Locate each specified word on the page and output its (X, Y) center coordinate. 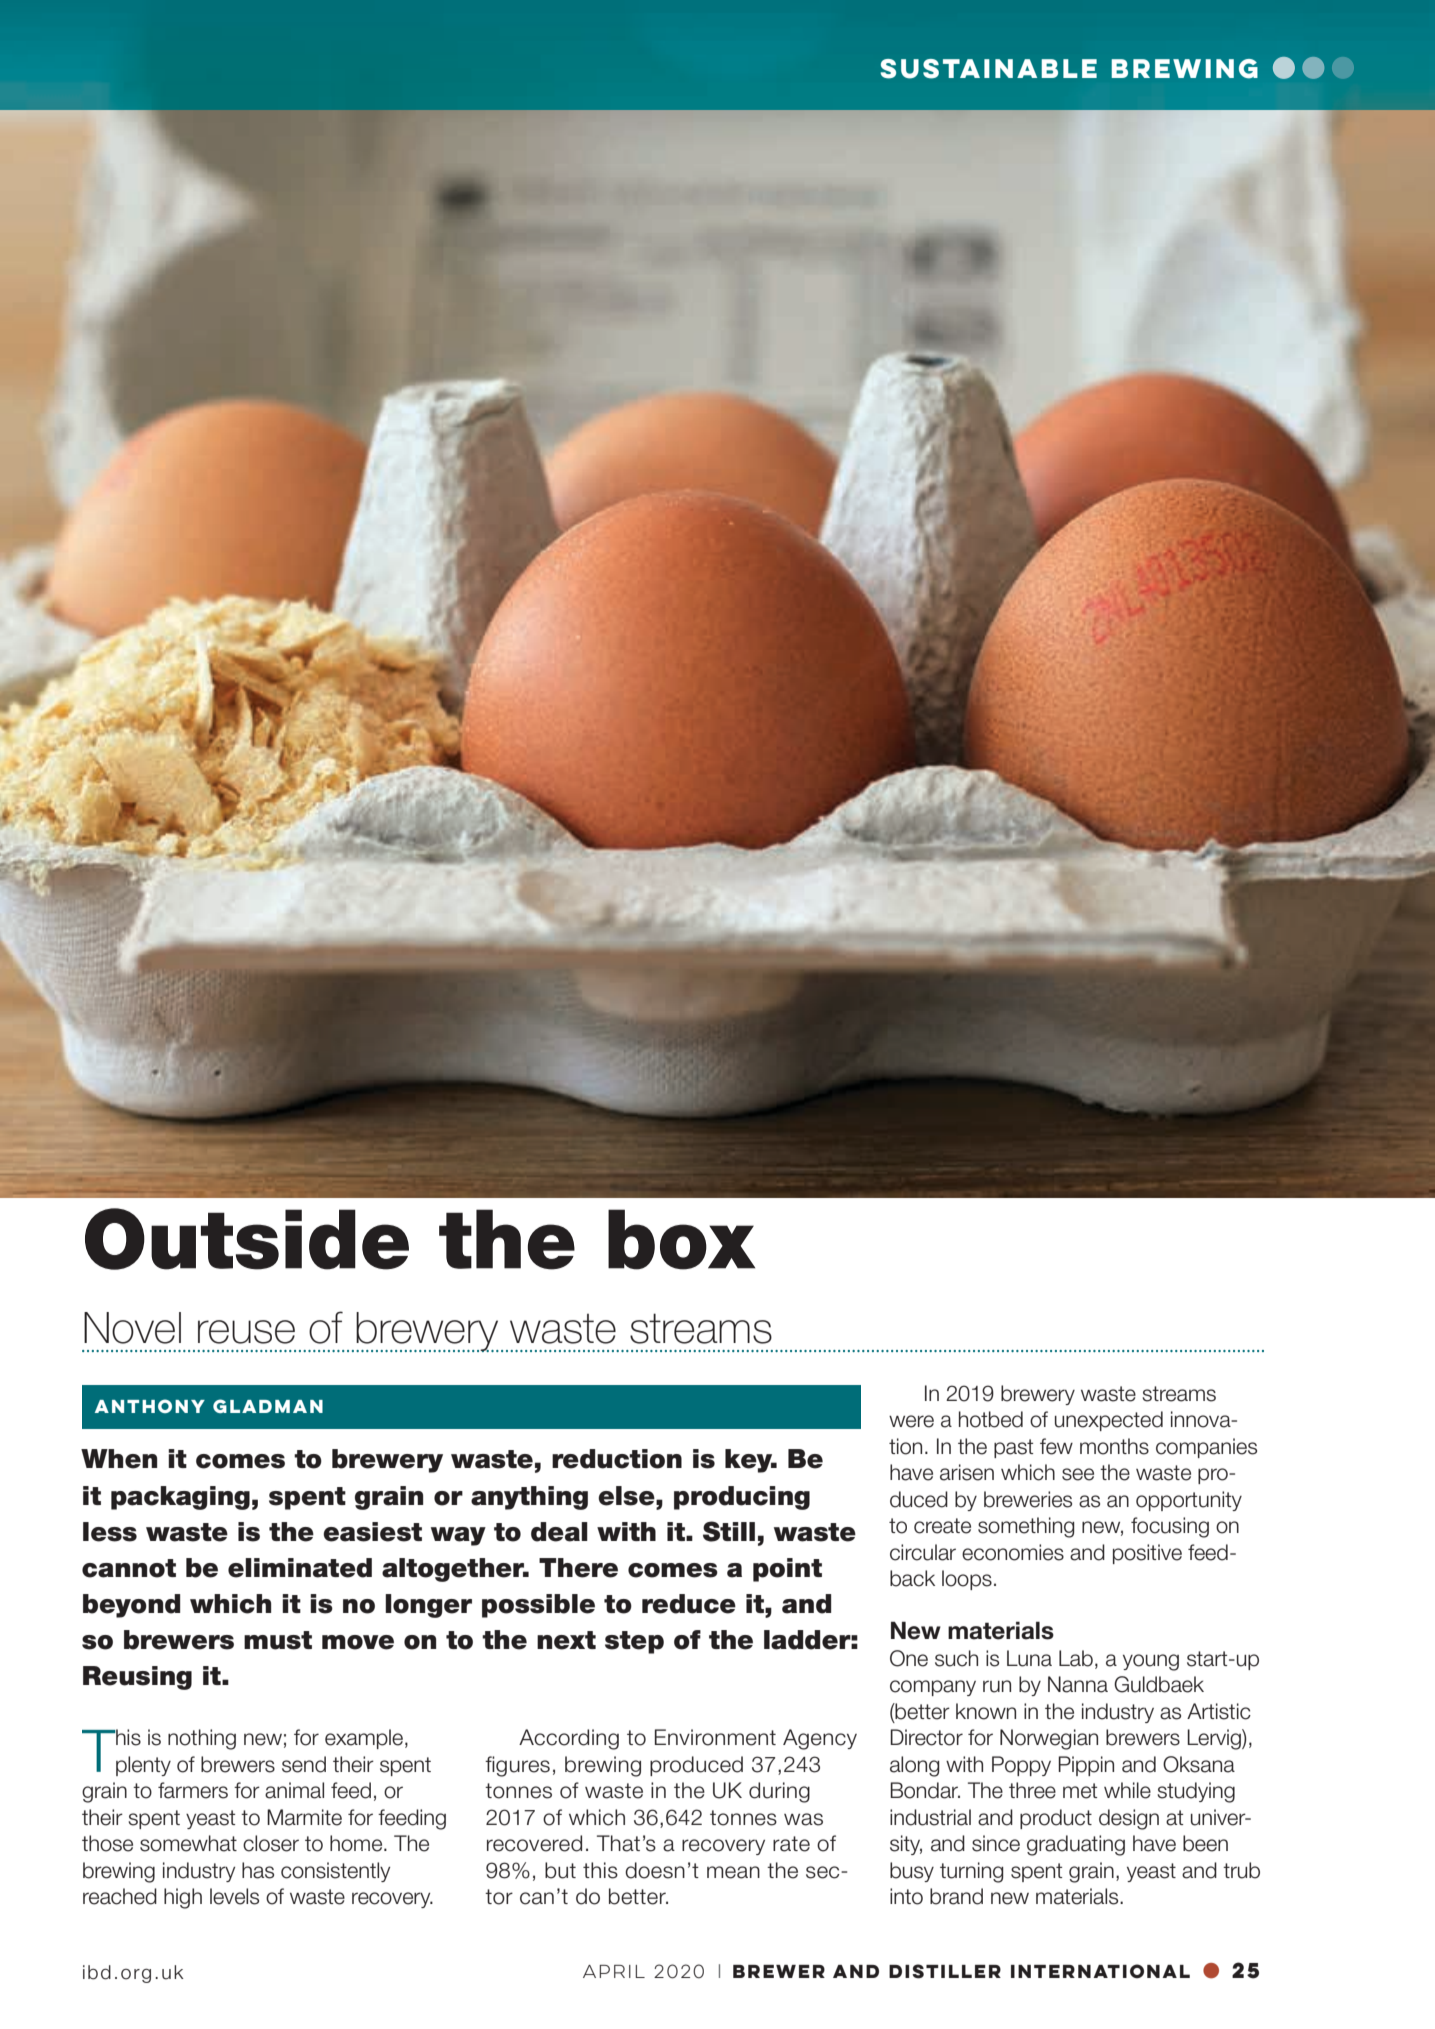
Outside (247, 1239)
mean (733, 1872)
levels (234, 1896)
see (1078, 1474)
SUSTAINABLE (988, 69)
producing (742, 1498)
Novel (132, 1328)
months (1114, 1446)
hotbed (991, 1419)
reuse (246, 1332)
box (681, 1239)
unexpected (1109, 1421)
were (911, 1421)
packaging (180, 1498)
